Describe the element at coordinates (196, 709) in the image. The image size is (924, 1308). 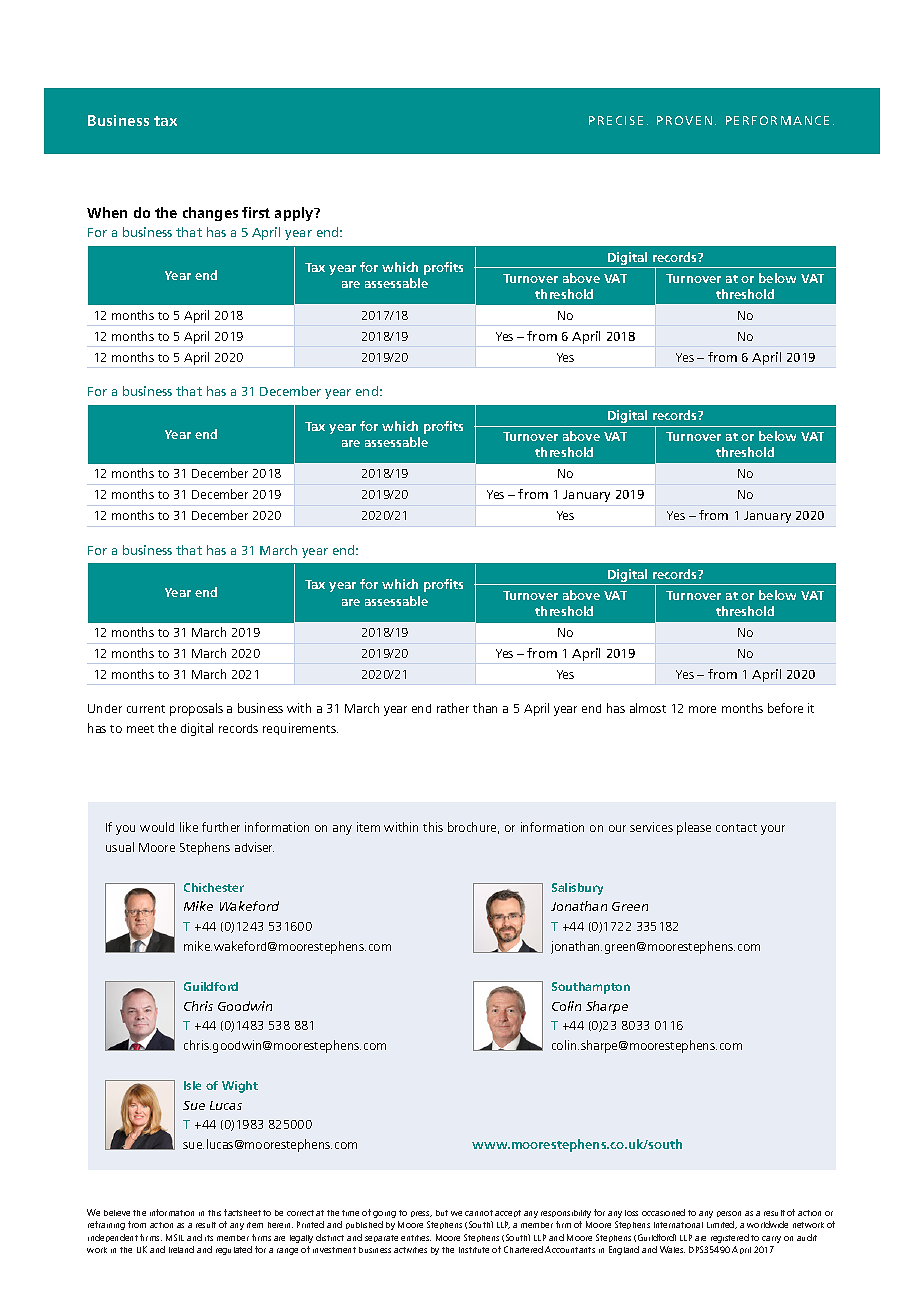
I see `proposals` at that location.
